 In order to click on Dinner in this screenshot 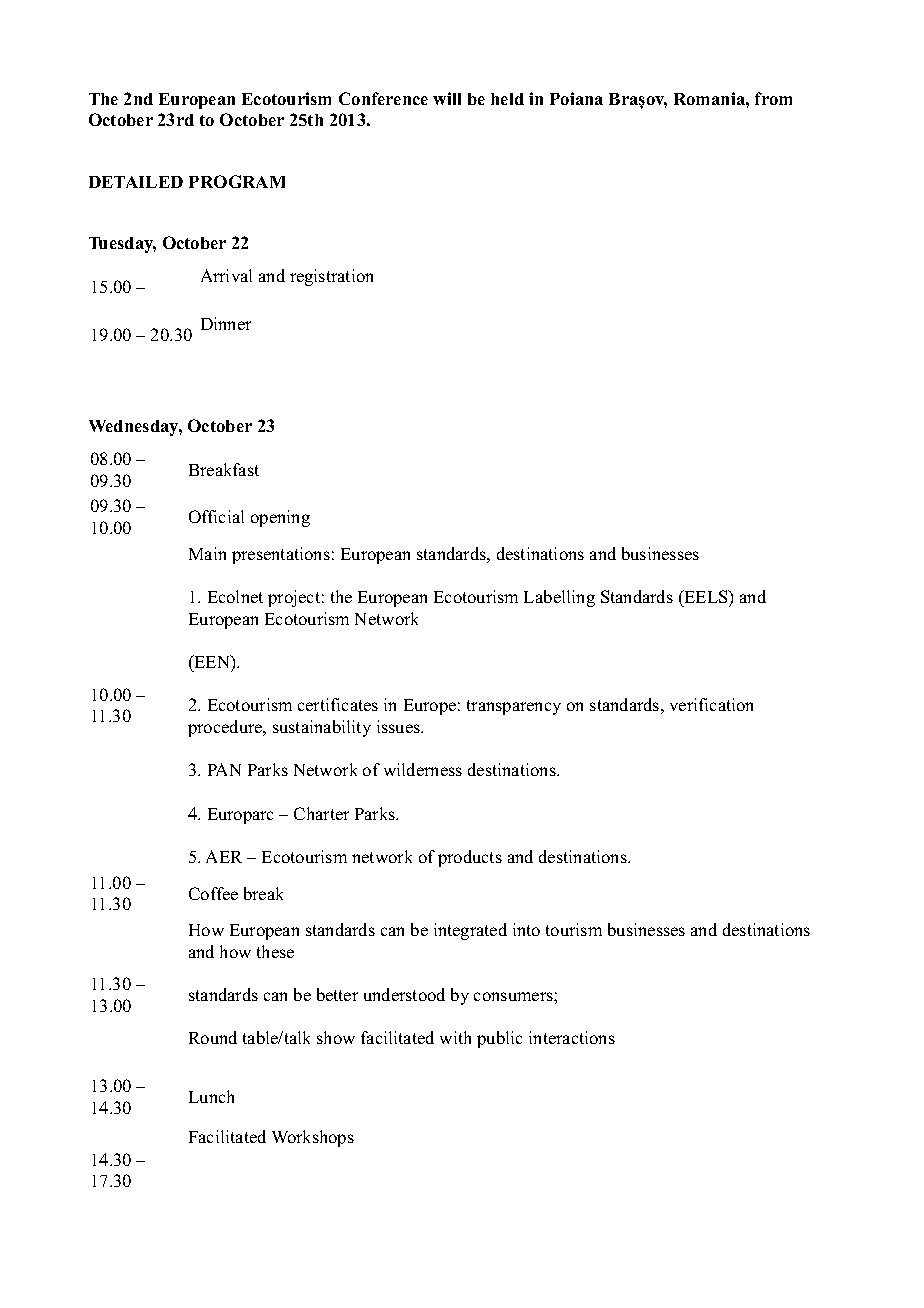, I will do `click(226, 323)`.
